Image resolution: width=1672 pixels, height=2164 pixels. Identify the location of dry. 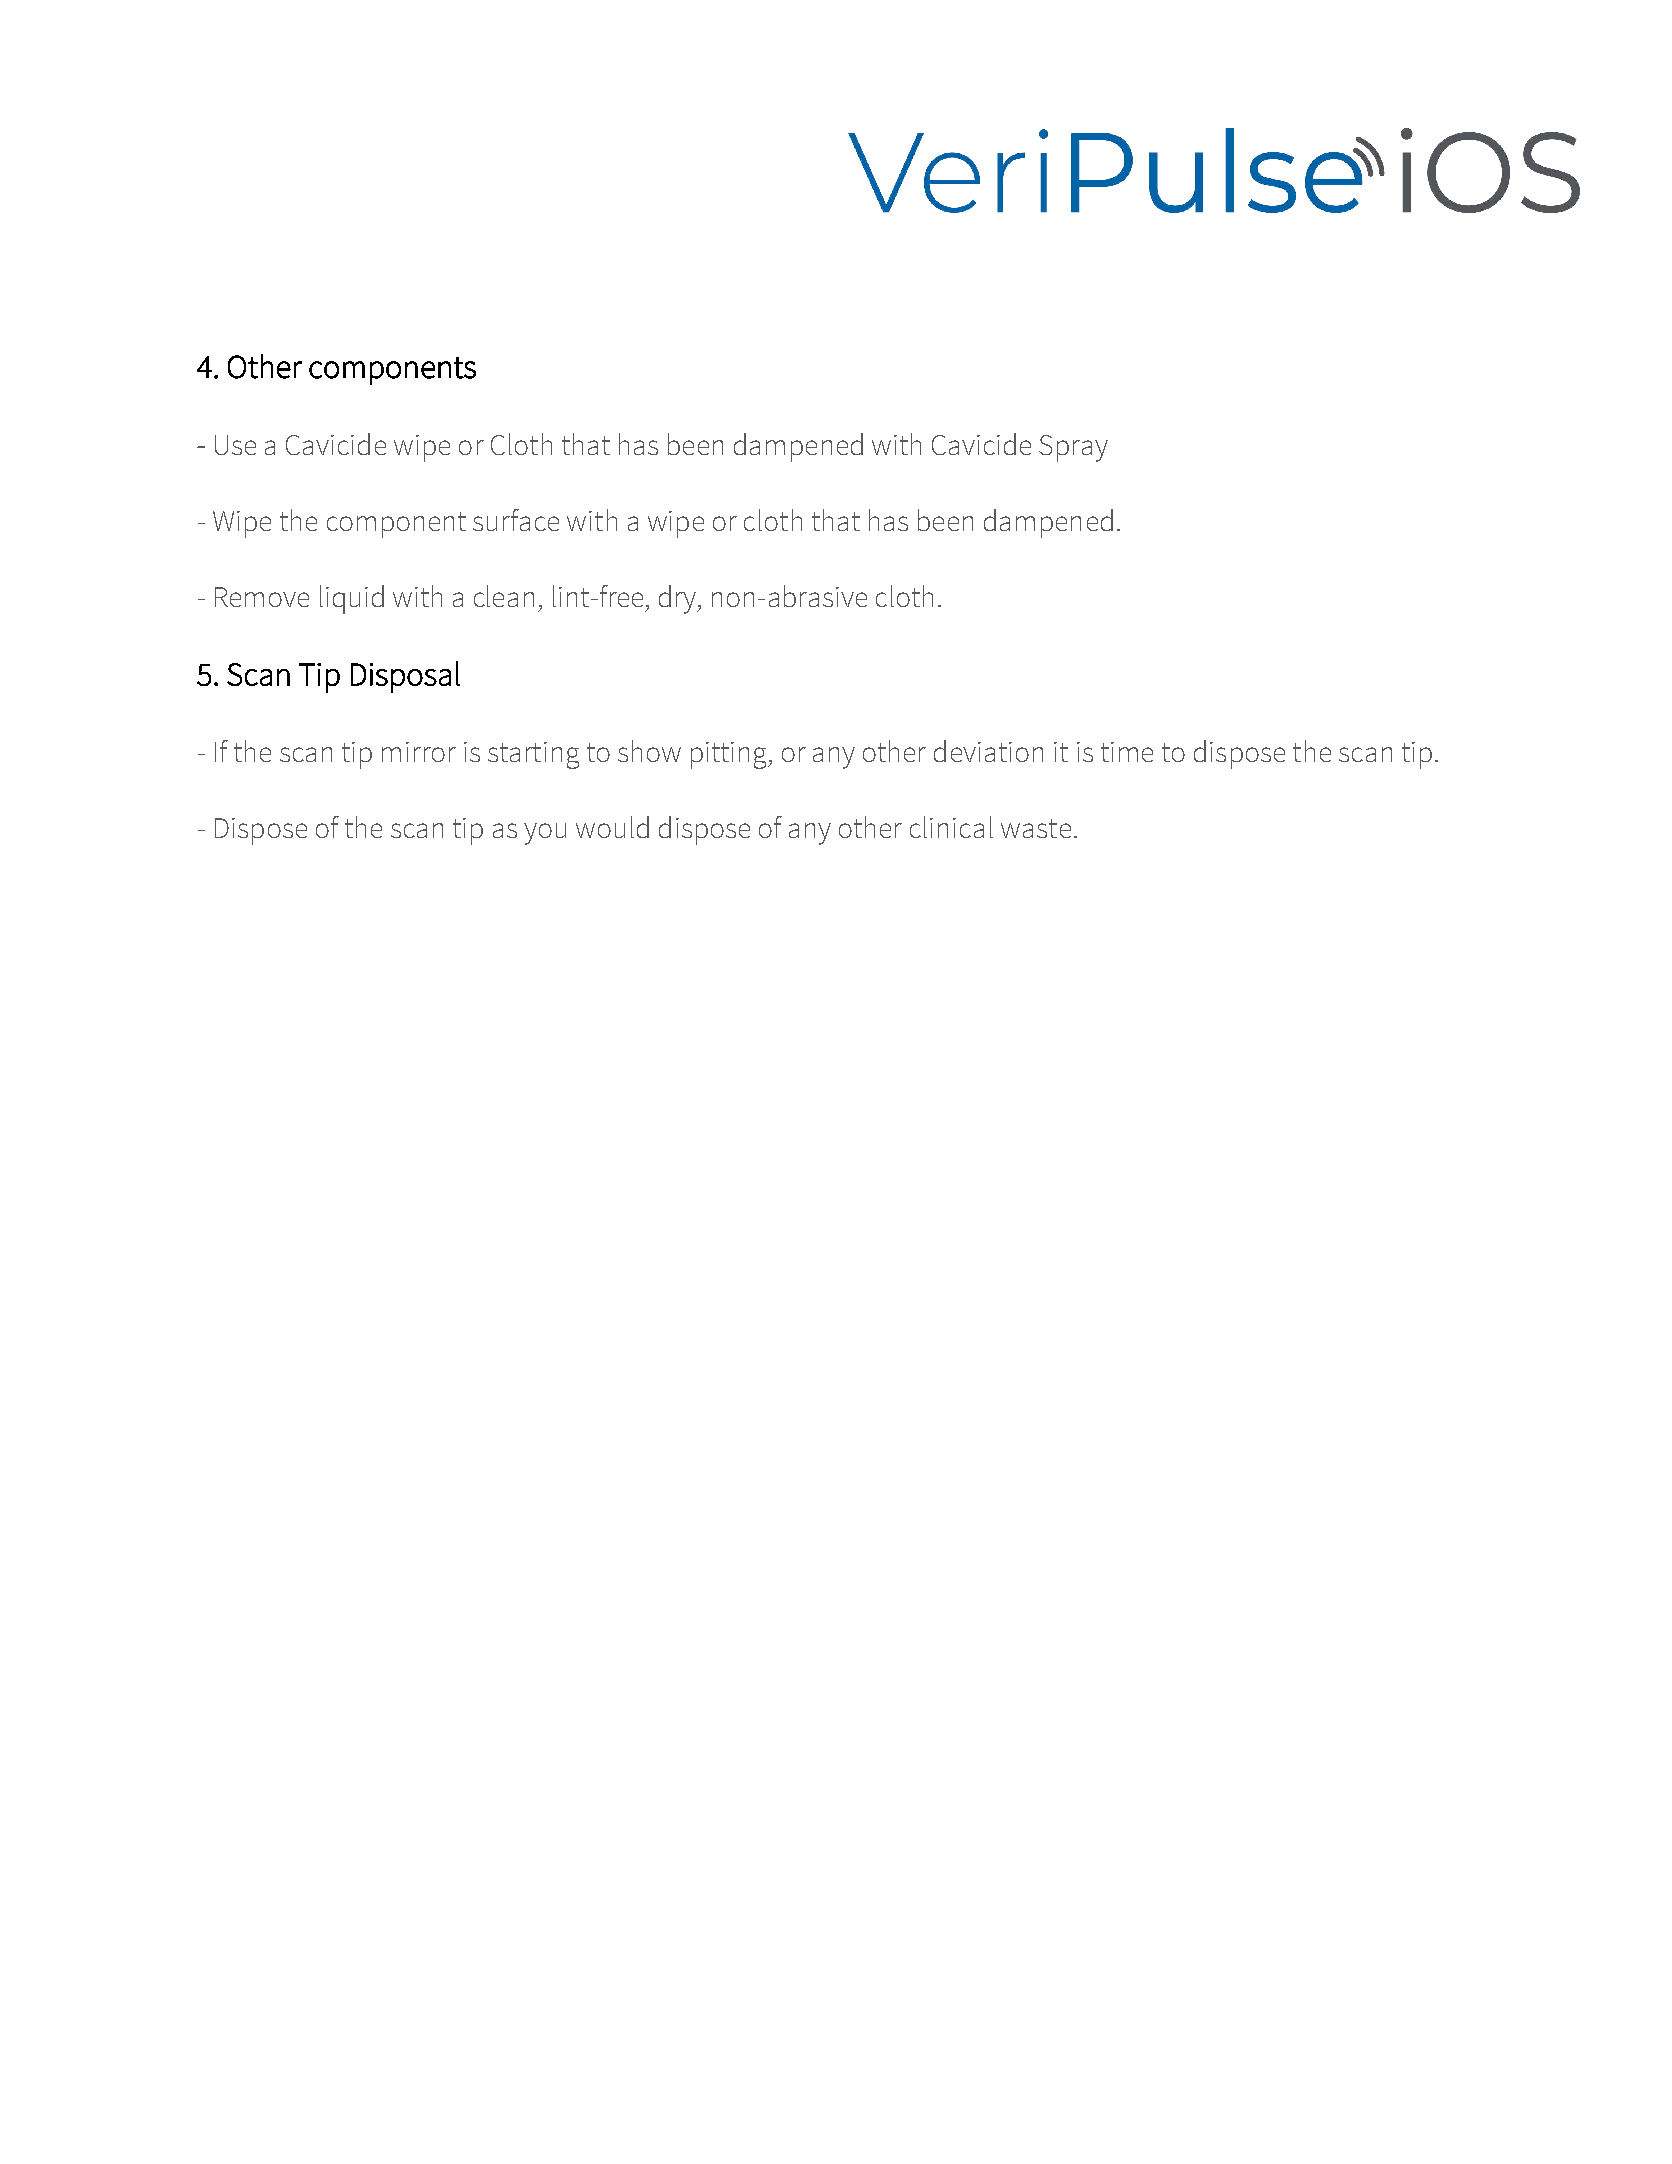
(679, 599).
